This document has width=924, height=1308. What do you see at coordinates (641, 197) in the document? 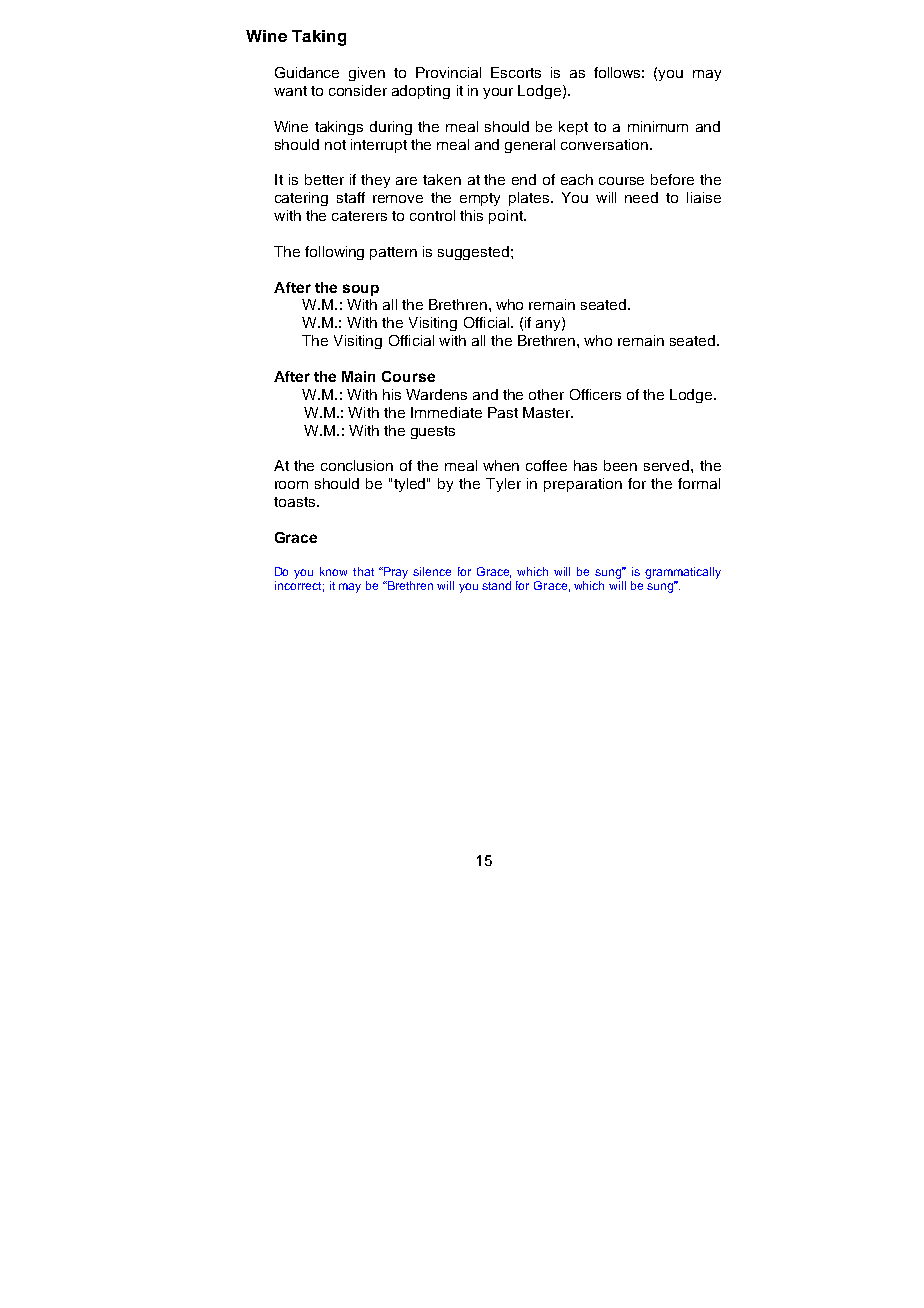
I see `need` at bounding box center [641, 197].
